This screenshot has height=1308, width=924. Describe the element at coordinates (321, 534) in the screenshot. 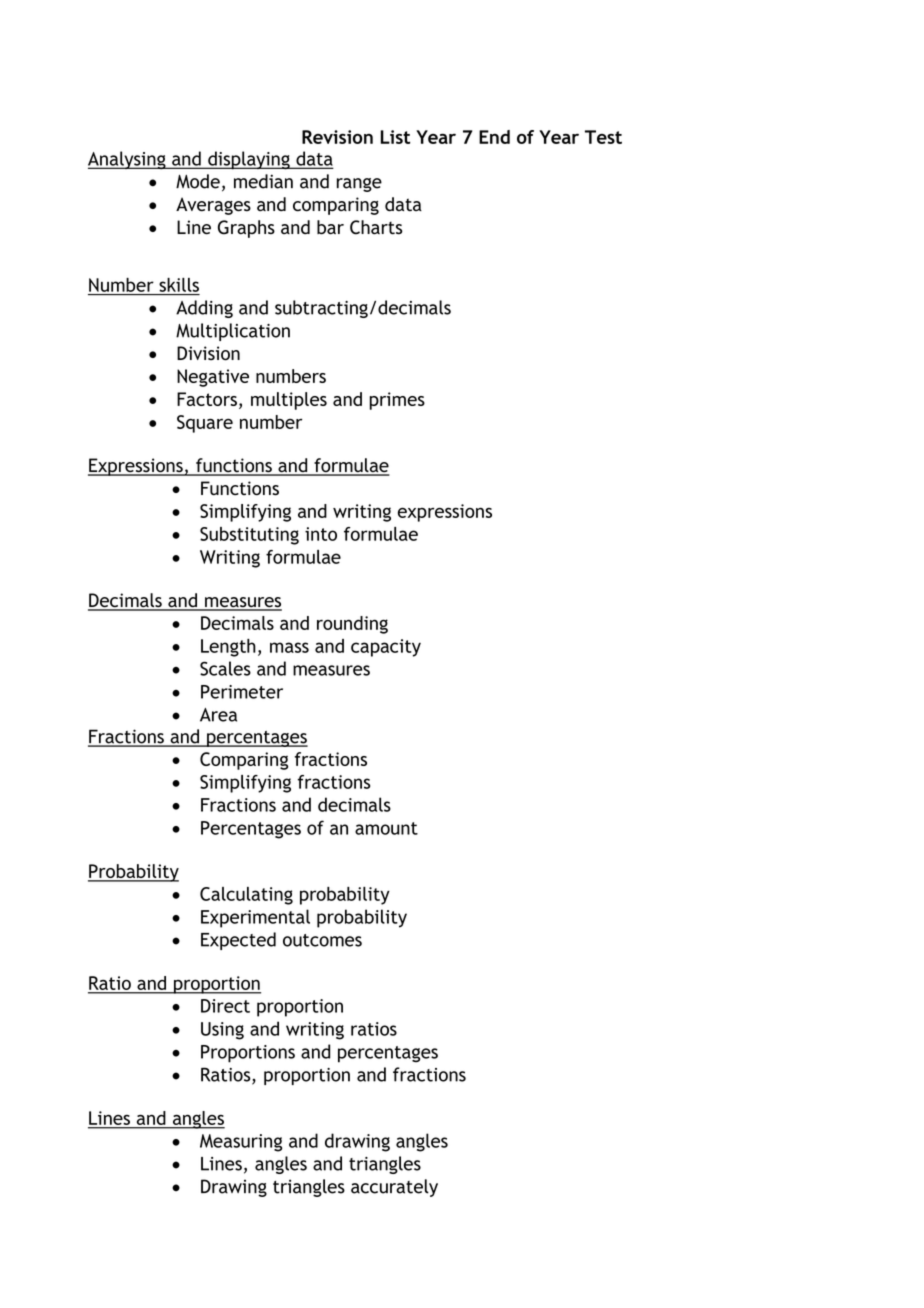

I see `into` at that location.
